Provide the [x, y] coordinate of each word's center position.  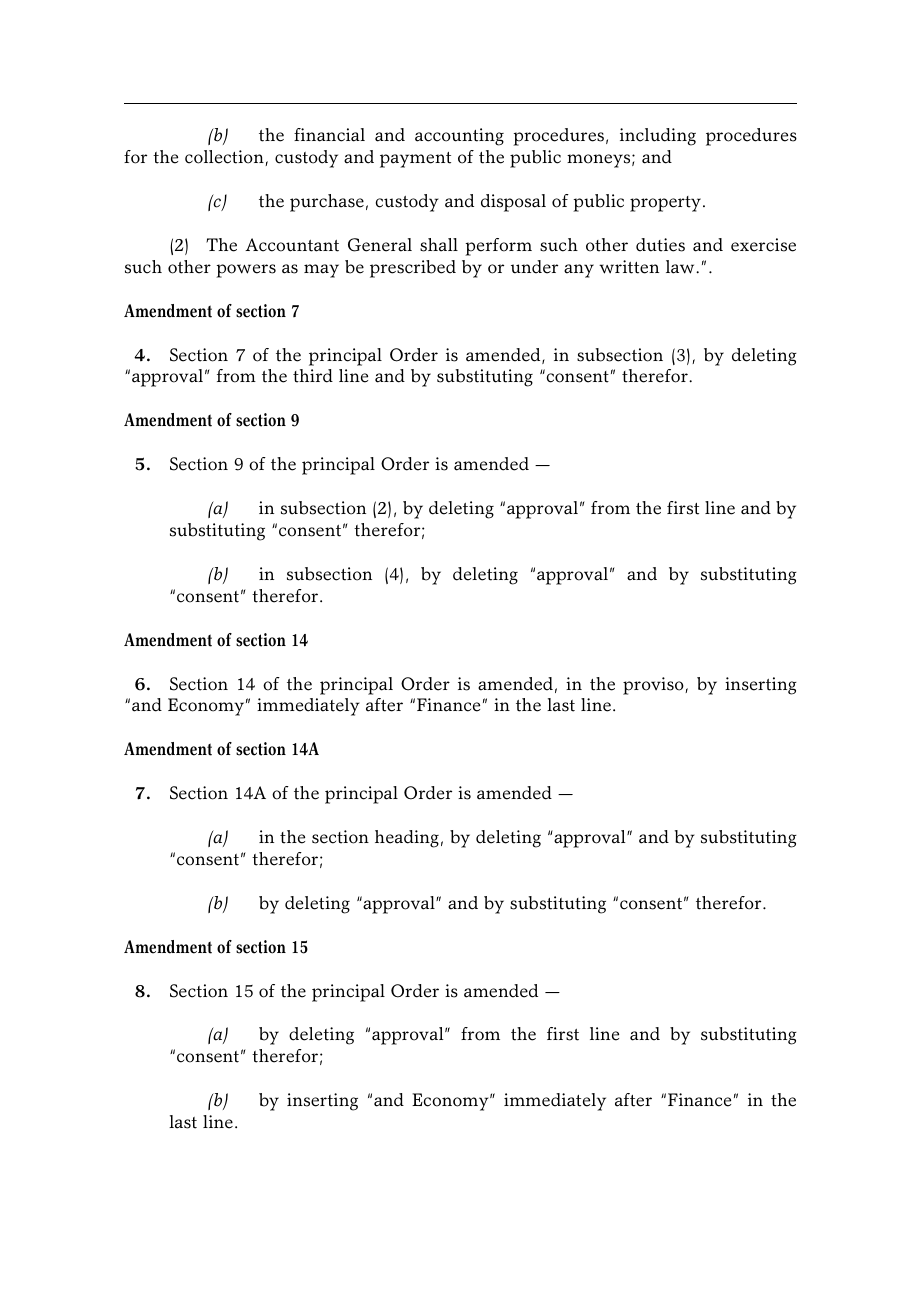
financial [329, 135]
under [534, 267]
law [681, 267]
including [658, 137]
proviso [654, 686]
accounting [459, 137]
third [313, 376]
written [629, 267]
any [579, 271]
